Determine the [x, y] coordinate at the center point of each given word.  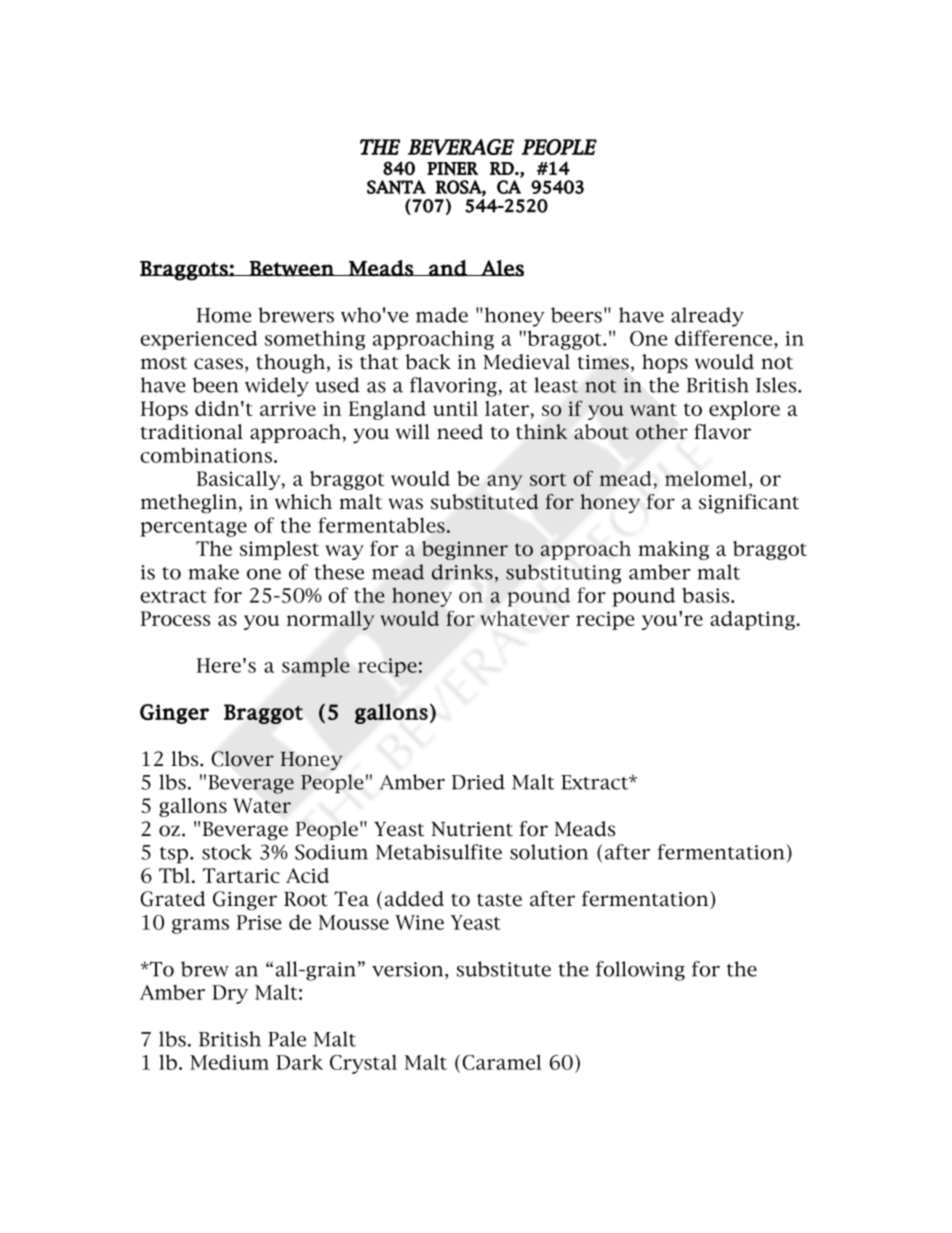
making [673, 550]
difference [725, 338]
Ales [501, 268]
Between [292, 269]
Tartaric [241, 875]
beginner [465, 550]
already [707, 317]
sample [316, 667]
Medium [229, 1062]
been [215, 385]
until [455, 408]
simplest [279, 550]
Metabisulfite [439, 852]
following [640, 971]
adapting [753, 620]
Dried [478, 782]
